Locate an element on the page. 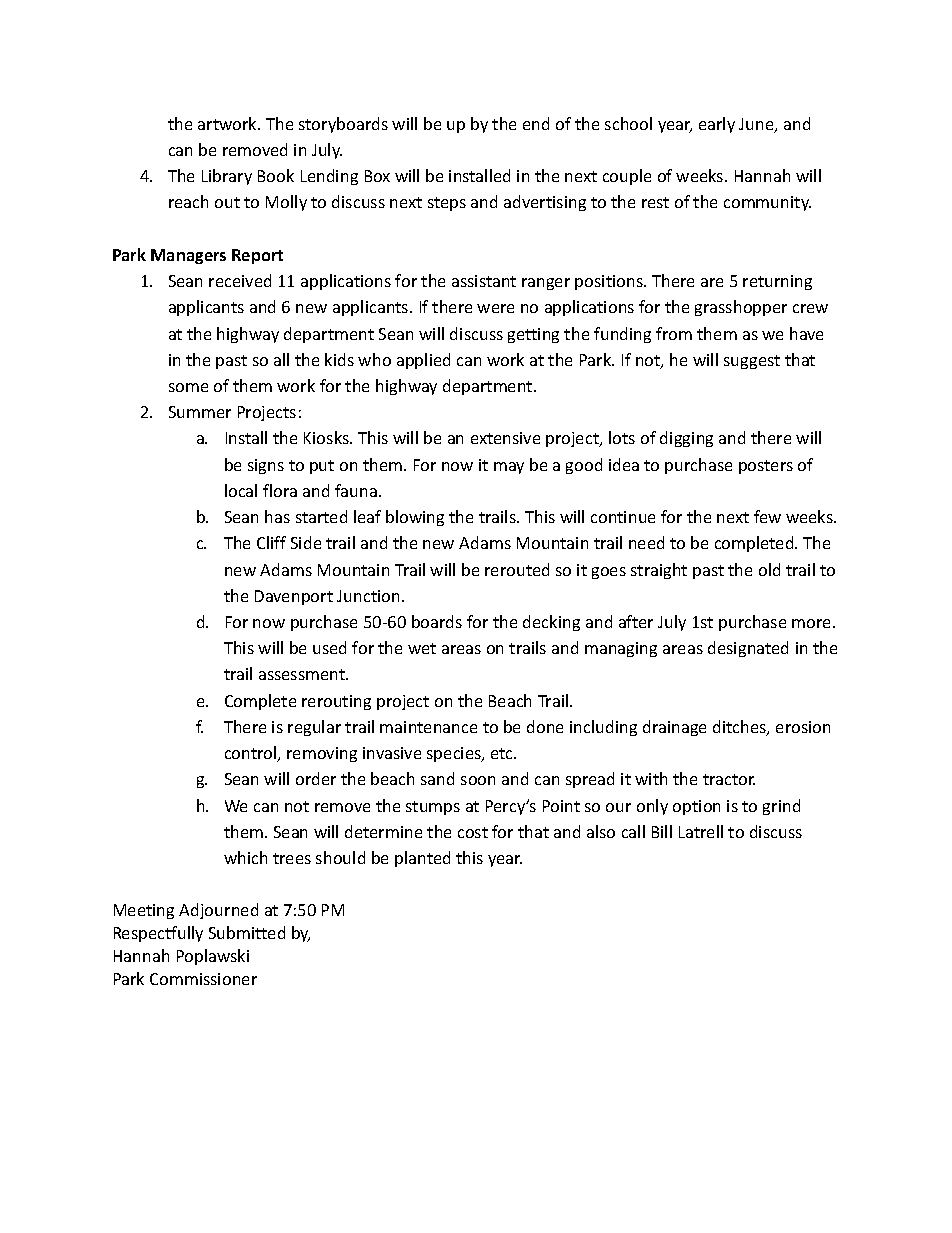  early is located at coordinates (717, 125).
